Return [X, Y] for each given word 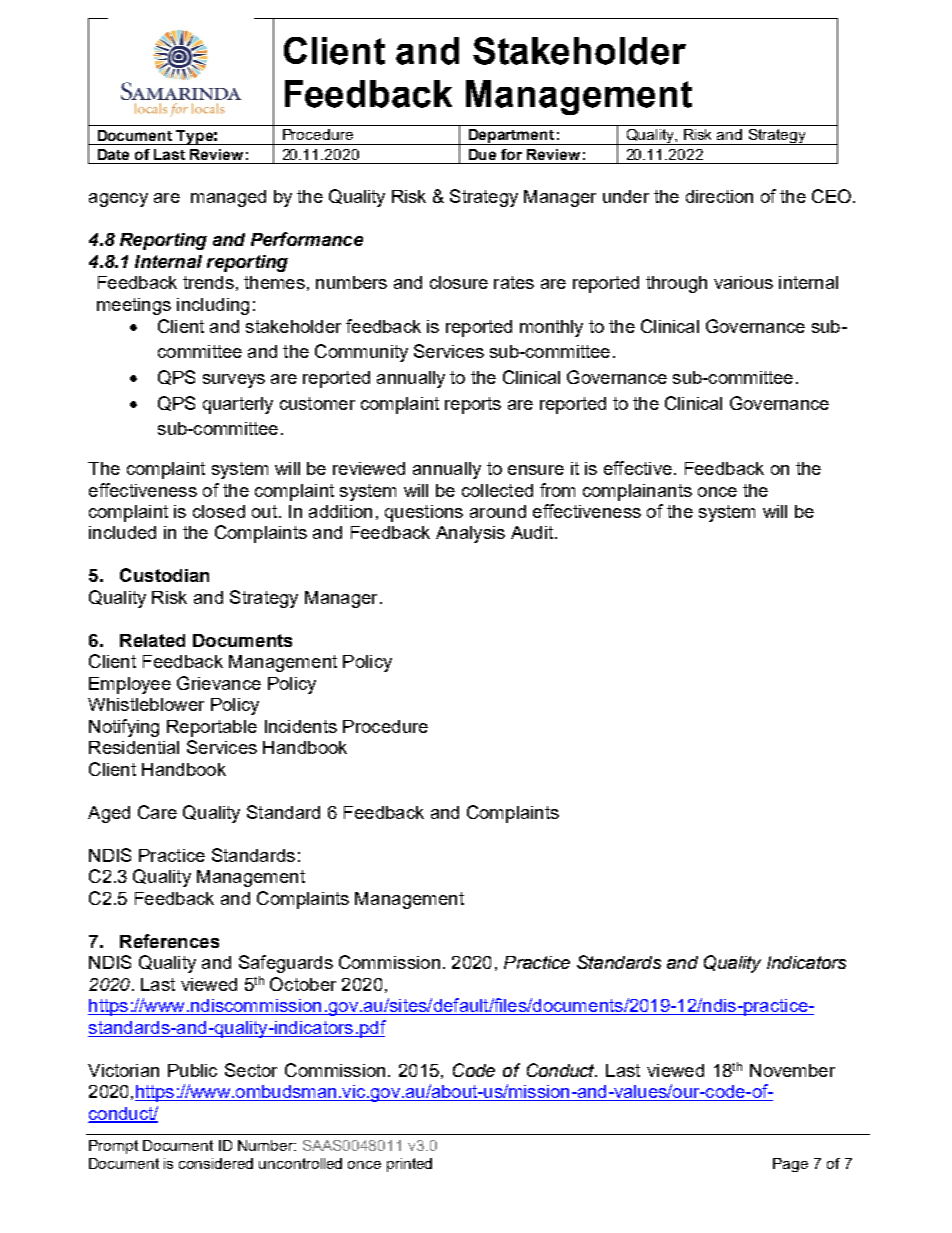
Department [512, 137]
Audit [532, 532]
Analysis [470, 534]
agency [118, 200]
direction [719, 196]
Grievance [219, 683]
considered [216, 1163]
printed [409, 1165]
